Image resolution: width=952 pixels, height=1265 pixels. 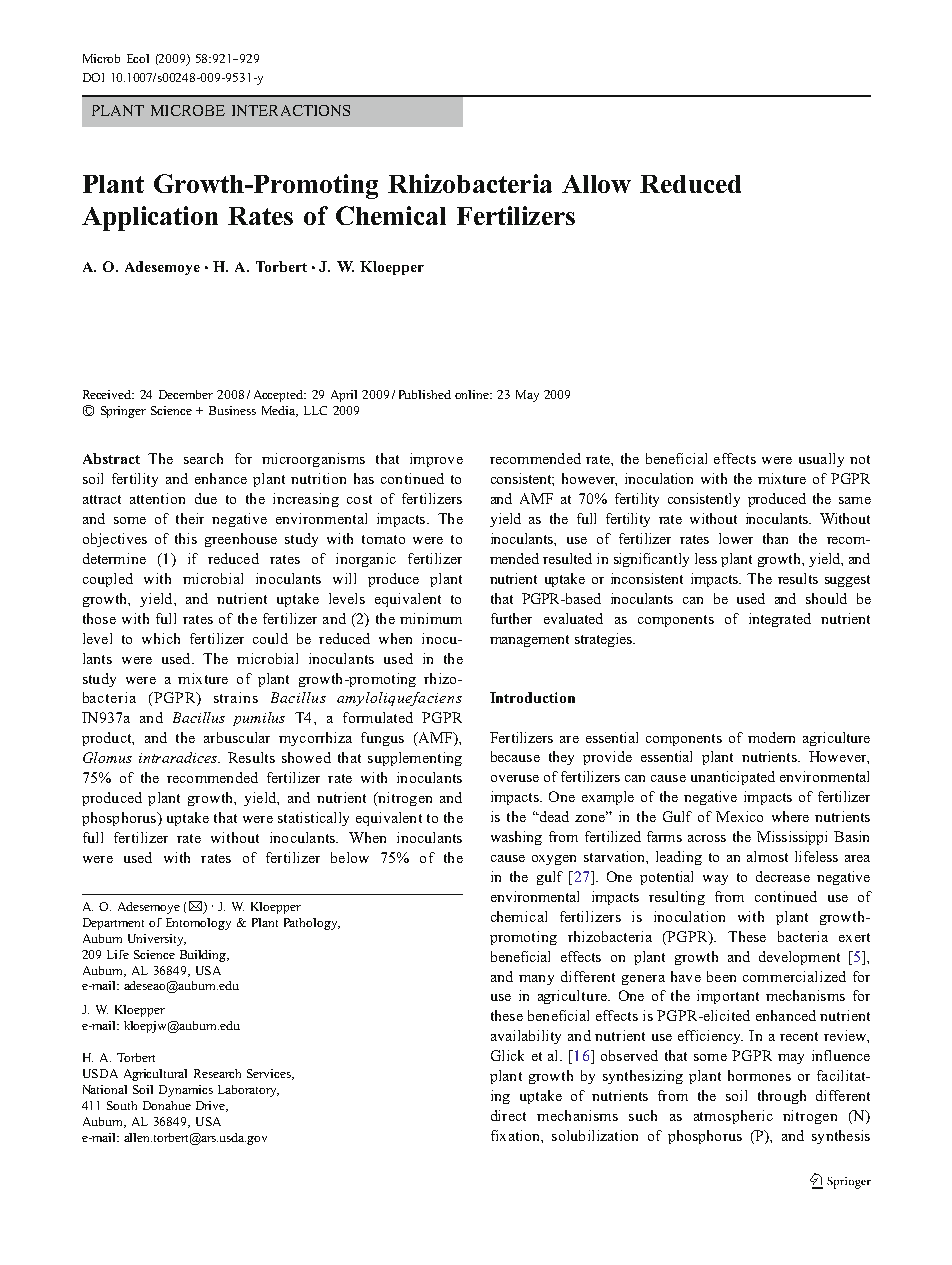 What do you see at coordinates (167, 1105) in the screenshot?
I see `Donahue` at bounding box center [167, 1105].
